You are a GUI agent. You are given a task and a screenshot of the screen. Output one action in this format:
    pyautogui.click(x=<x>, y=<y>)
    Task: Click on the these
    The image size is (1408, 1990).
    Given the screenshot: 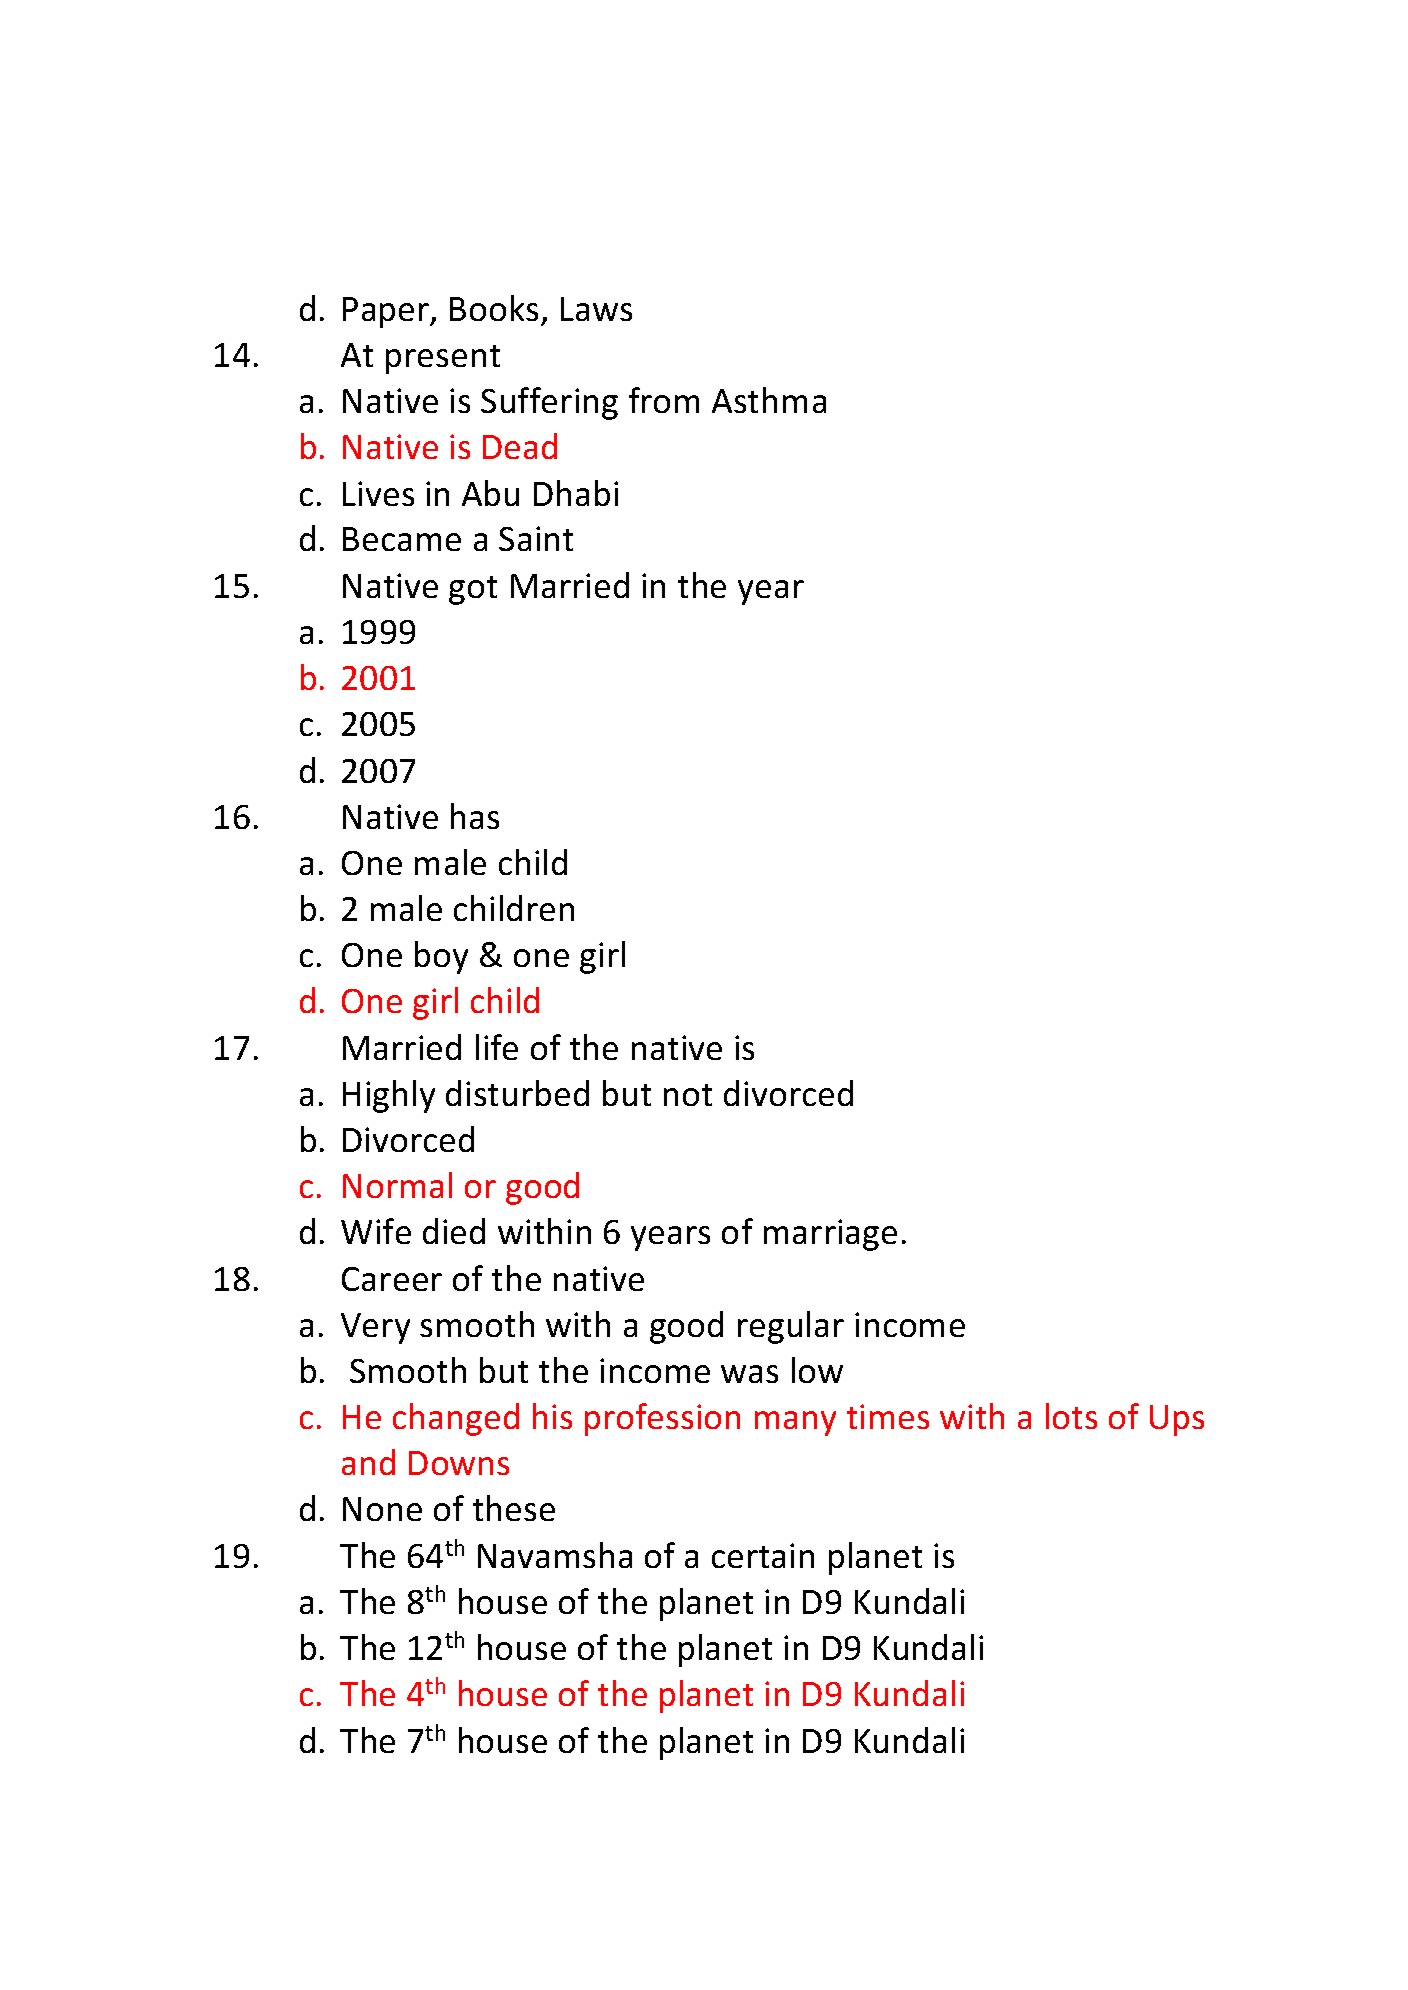 What is the action you would take?
    pyautogui.click(x=514, y=1508)
